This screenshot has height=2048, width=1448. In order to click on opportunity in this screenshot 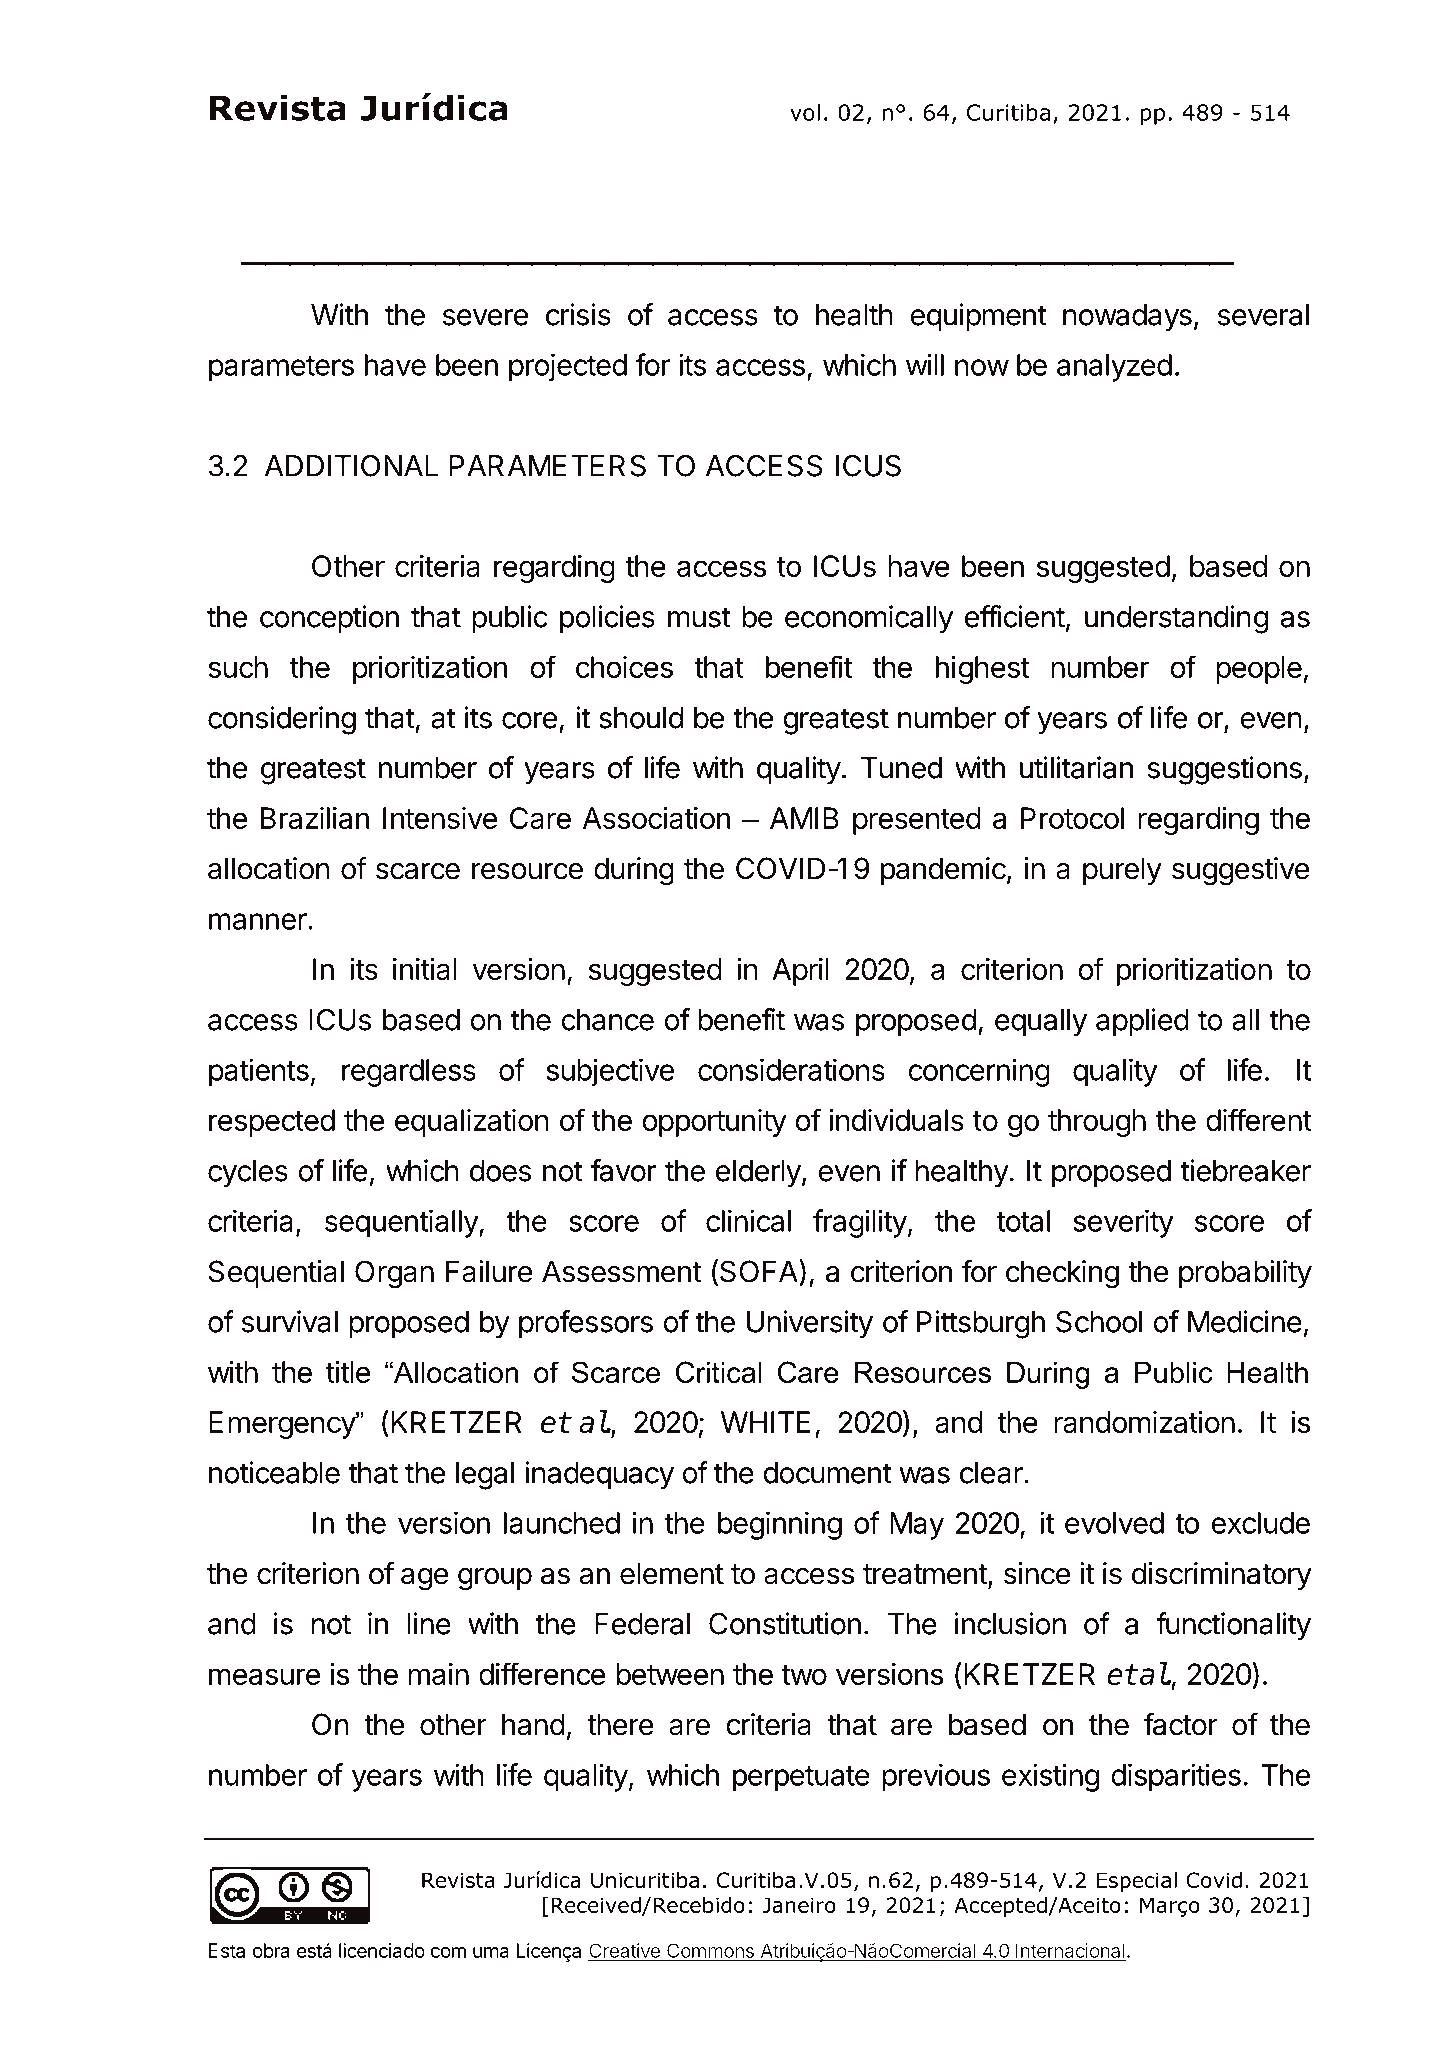, I will do `click(714, 1123)`.
